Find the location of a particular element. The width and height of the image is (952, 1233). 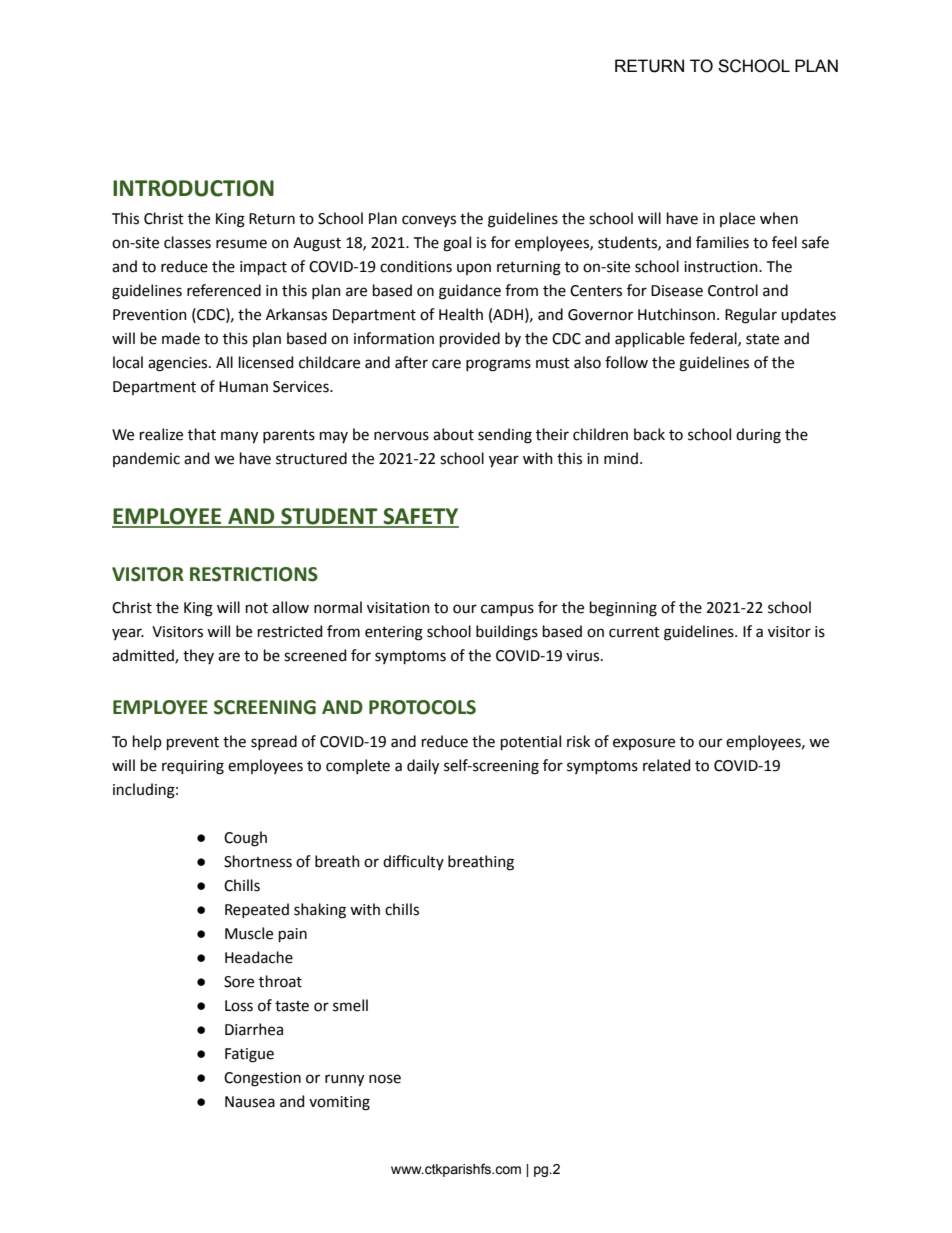

pandemic is located at coordinates (146, 459).
